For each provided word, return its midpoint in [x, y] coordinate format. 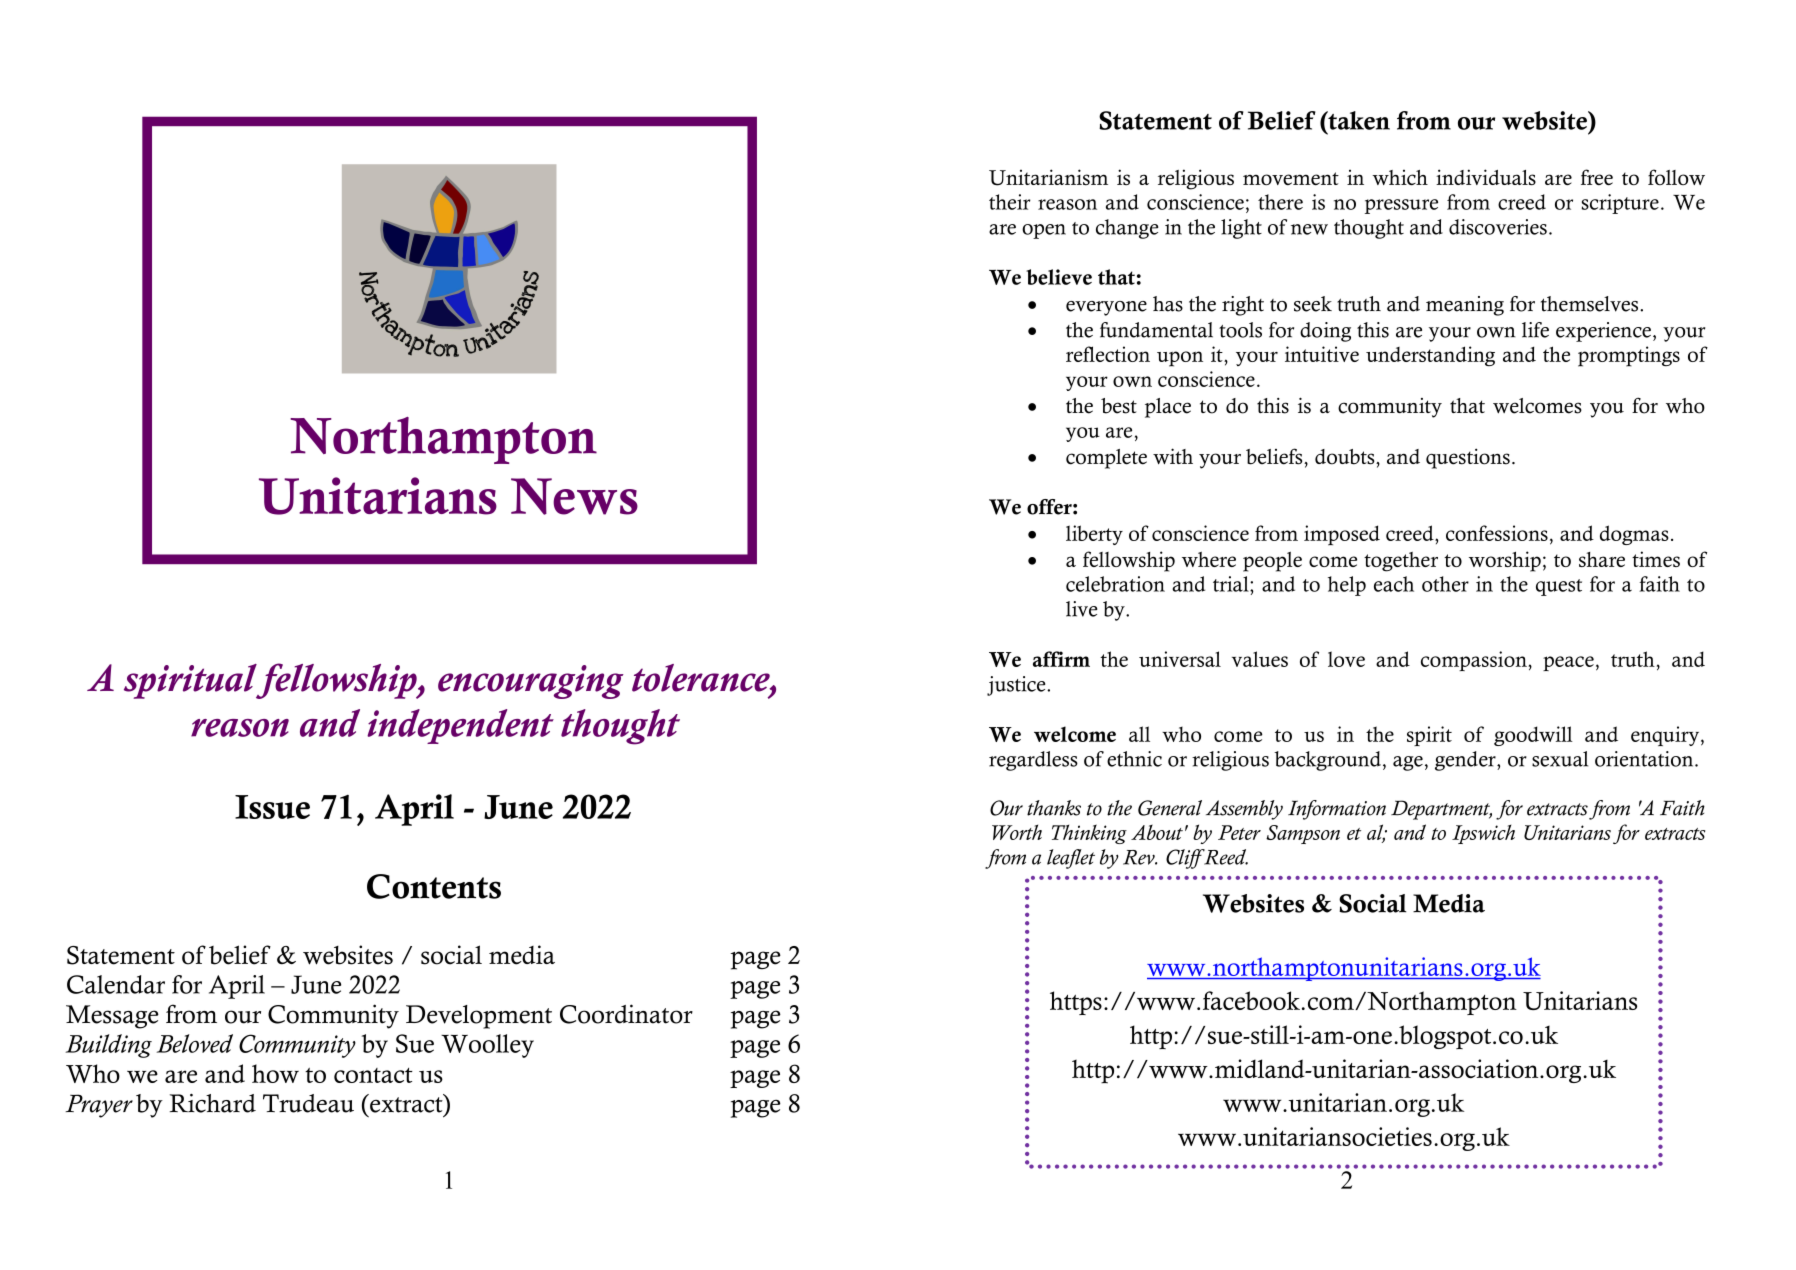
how [275, 1073]
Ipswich [1483, 834]
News [574, 496]
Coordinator [626, 1014]
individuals [1486, 177]
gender [1466, 761]
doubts [1346, 457]
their [1010, 202]
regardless [1033, 761]
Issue [272, 807]
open [1044, 231]
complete [1106, 459]
